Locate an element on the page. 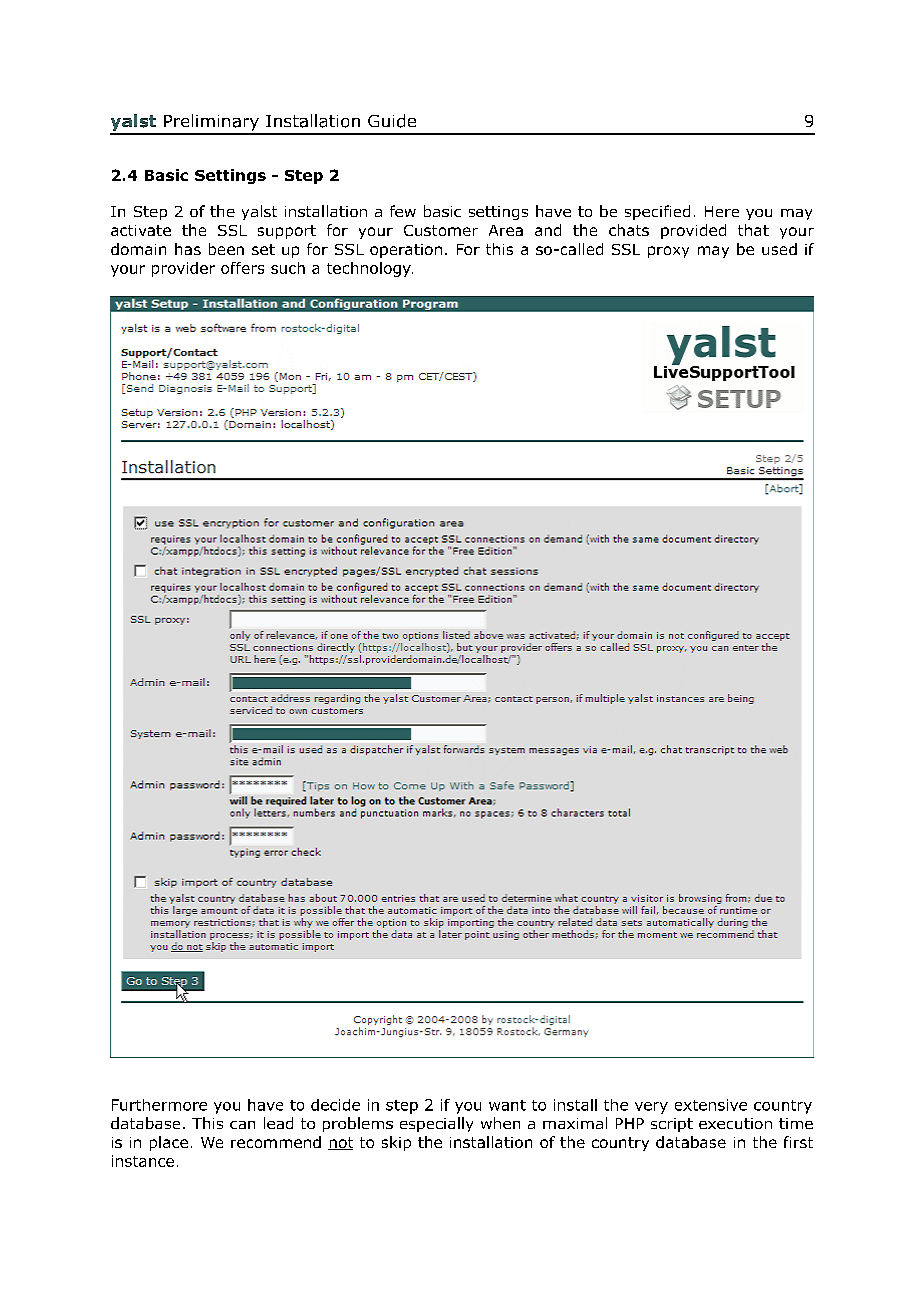 The width and height of the page is (924, 1308). offers is located at coordinates (242, 268).
